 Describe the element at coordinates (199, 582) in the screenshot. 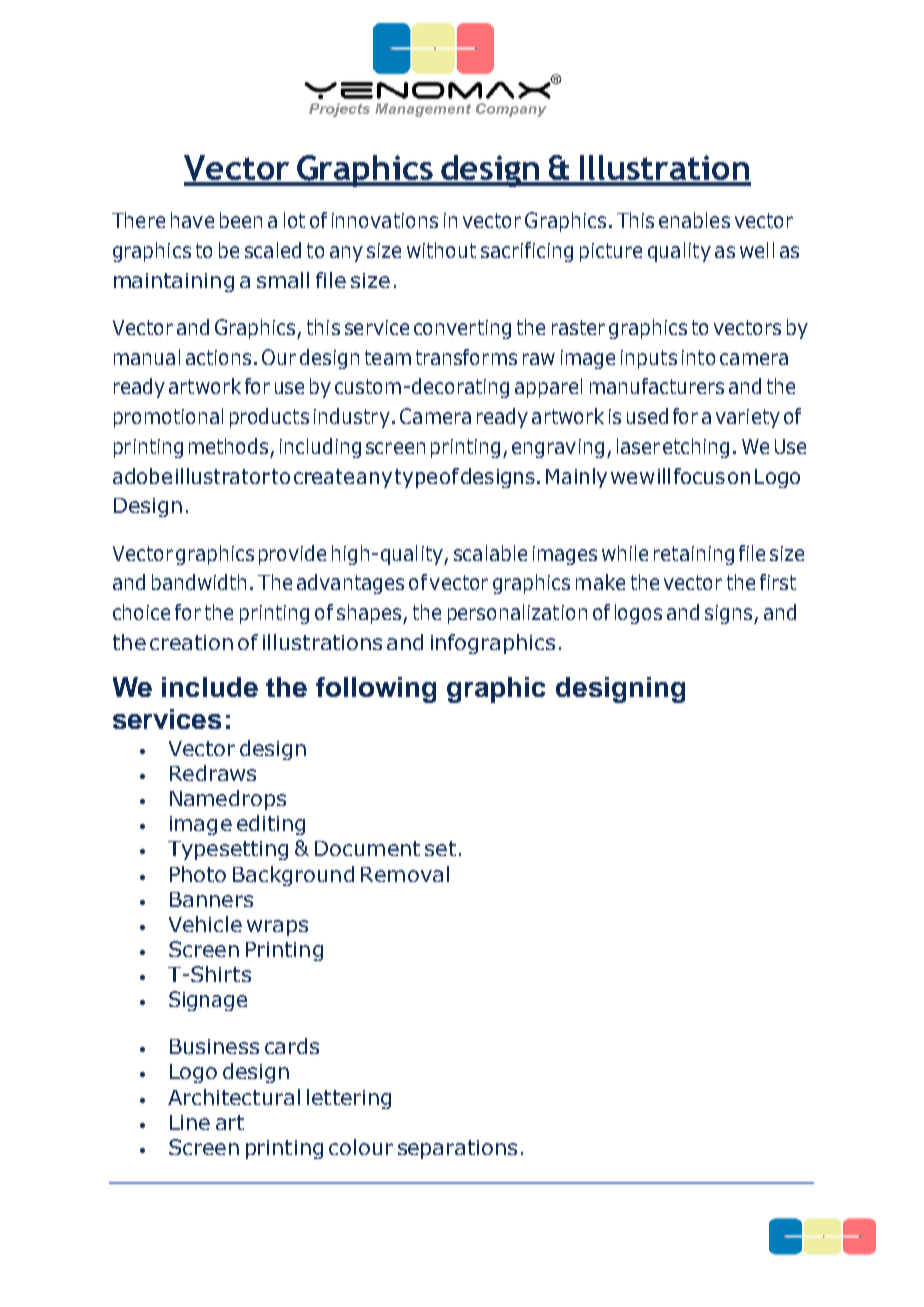

I see `bandwidth` at that location.
